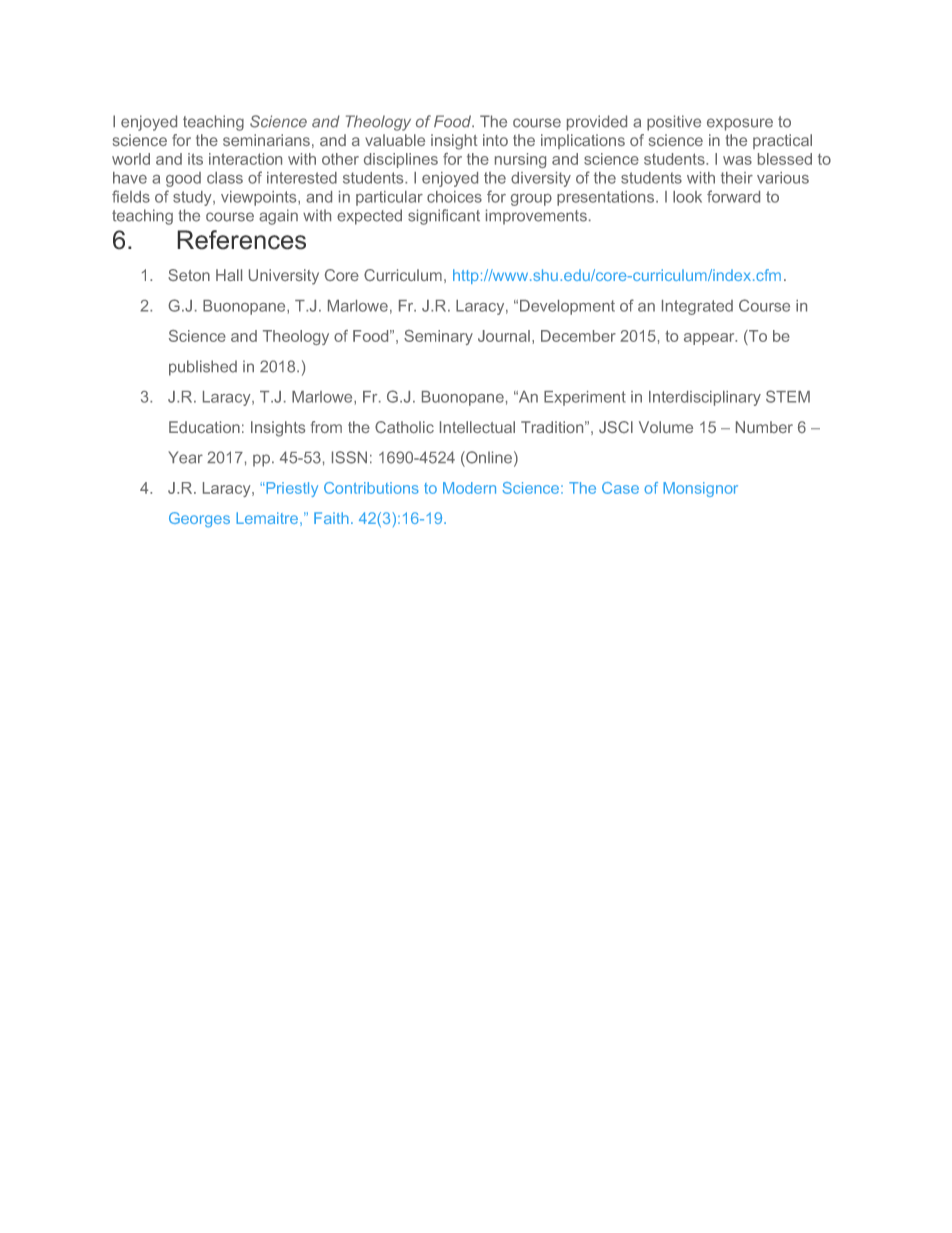 The image size is (952, 1233). I want to click on exposure, so click(740, 124).
